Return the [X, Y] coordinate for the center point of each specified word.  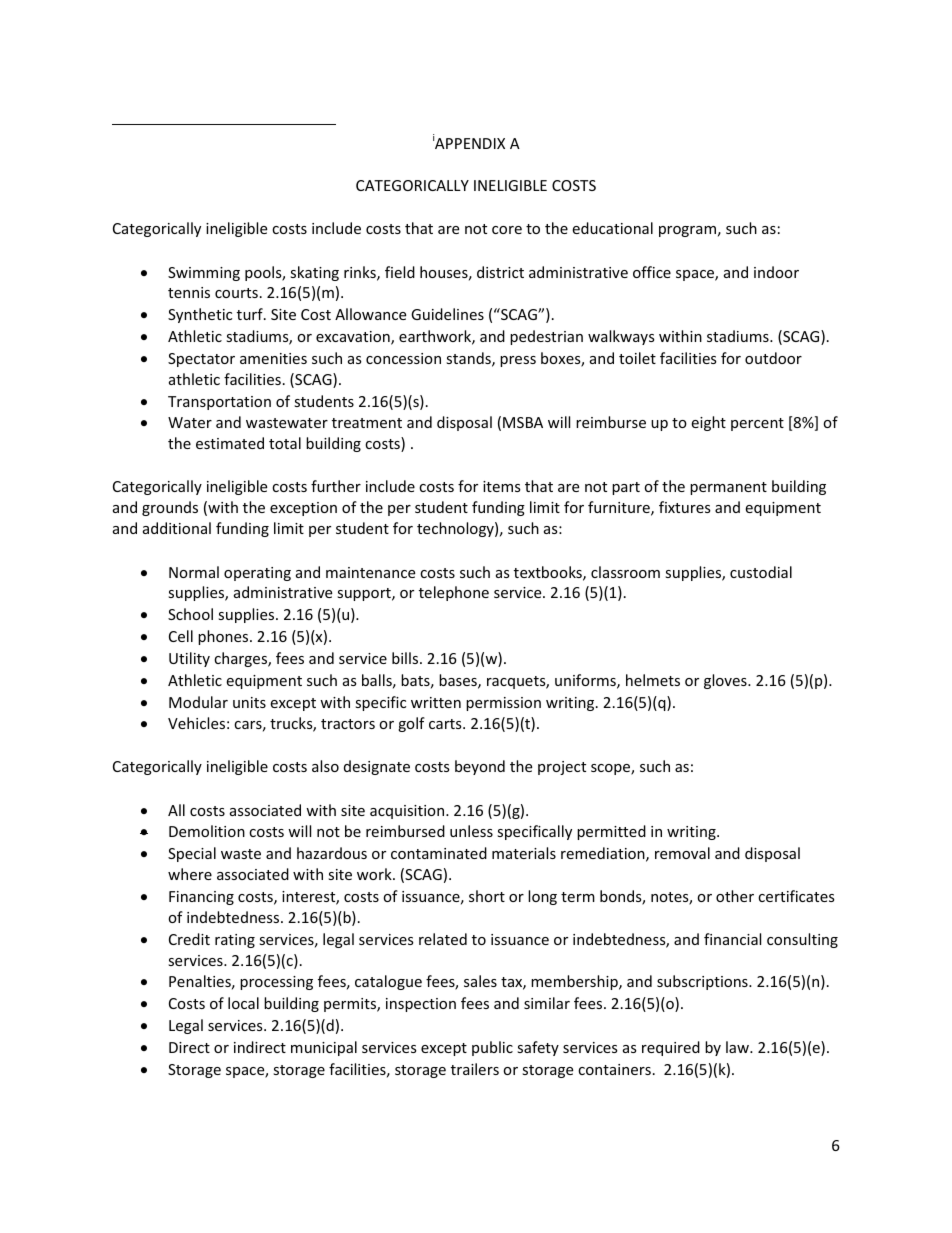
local [243, 1003]
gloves [726, 681]
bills [406, 658]
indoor [776, 272]
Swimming [204, 274]
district [500, 272]
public [492, 1048]
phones [224, 637]
